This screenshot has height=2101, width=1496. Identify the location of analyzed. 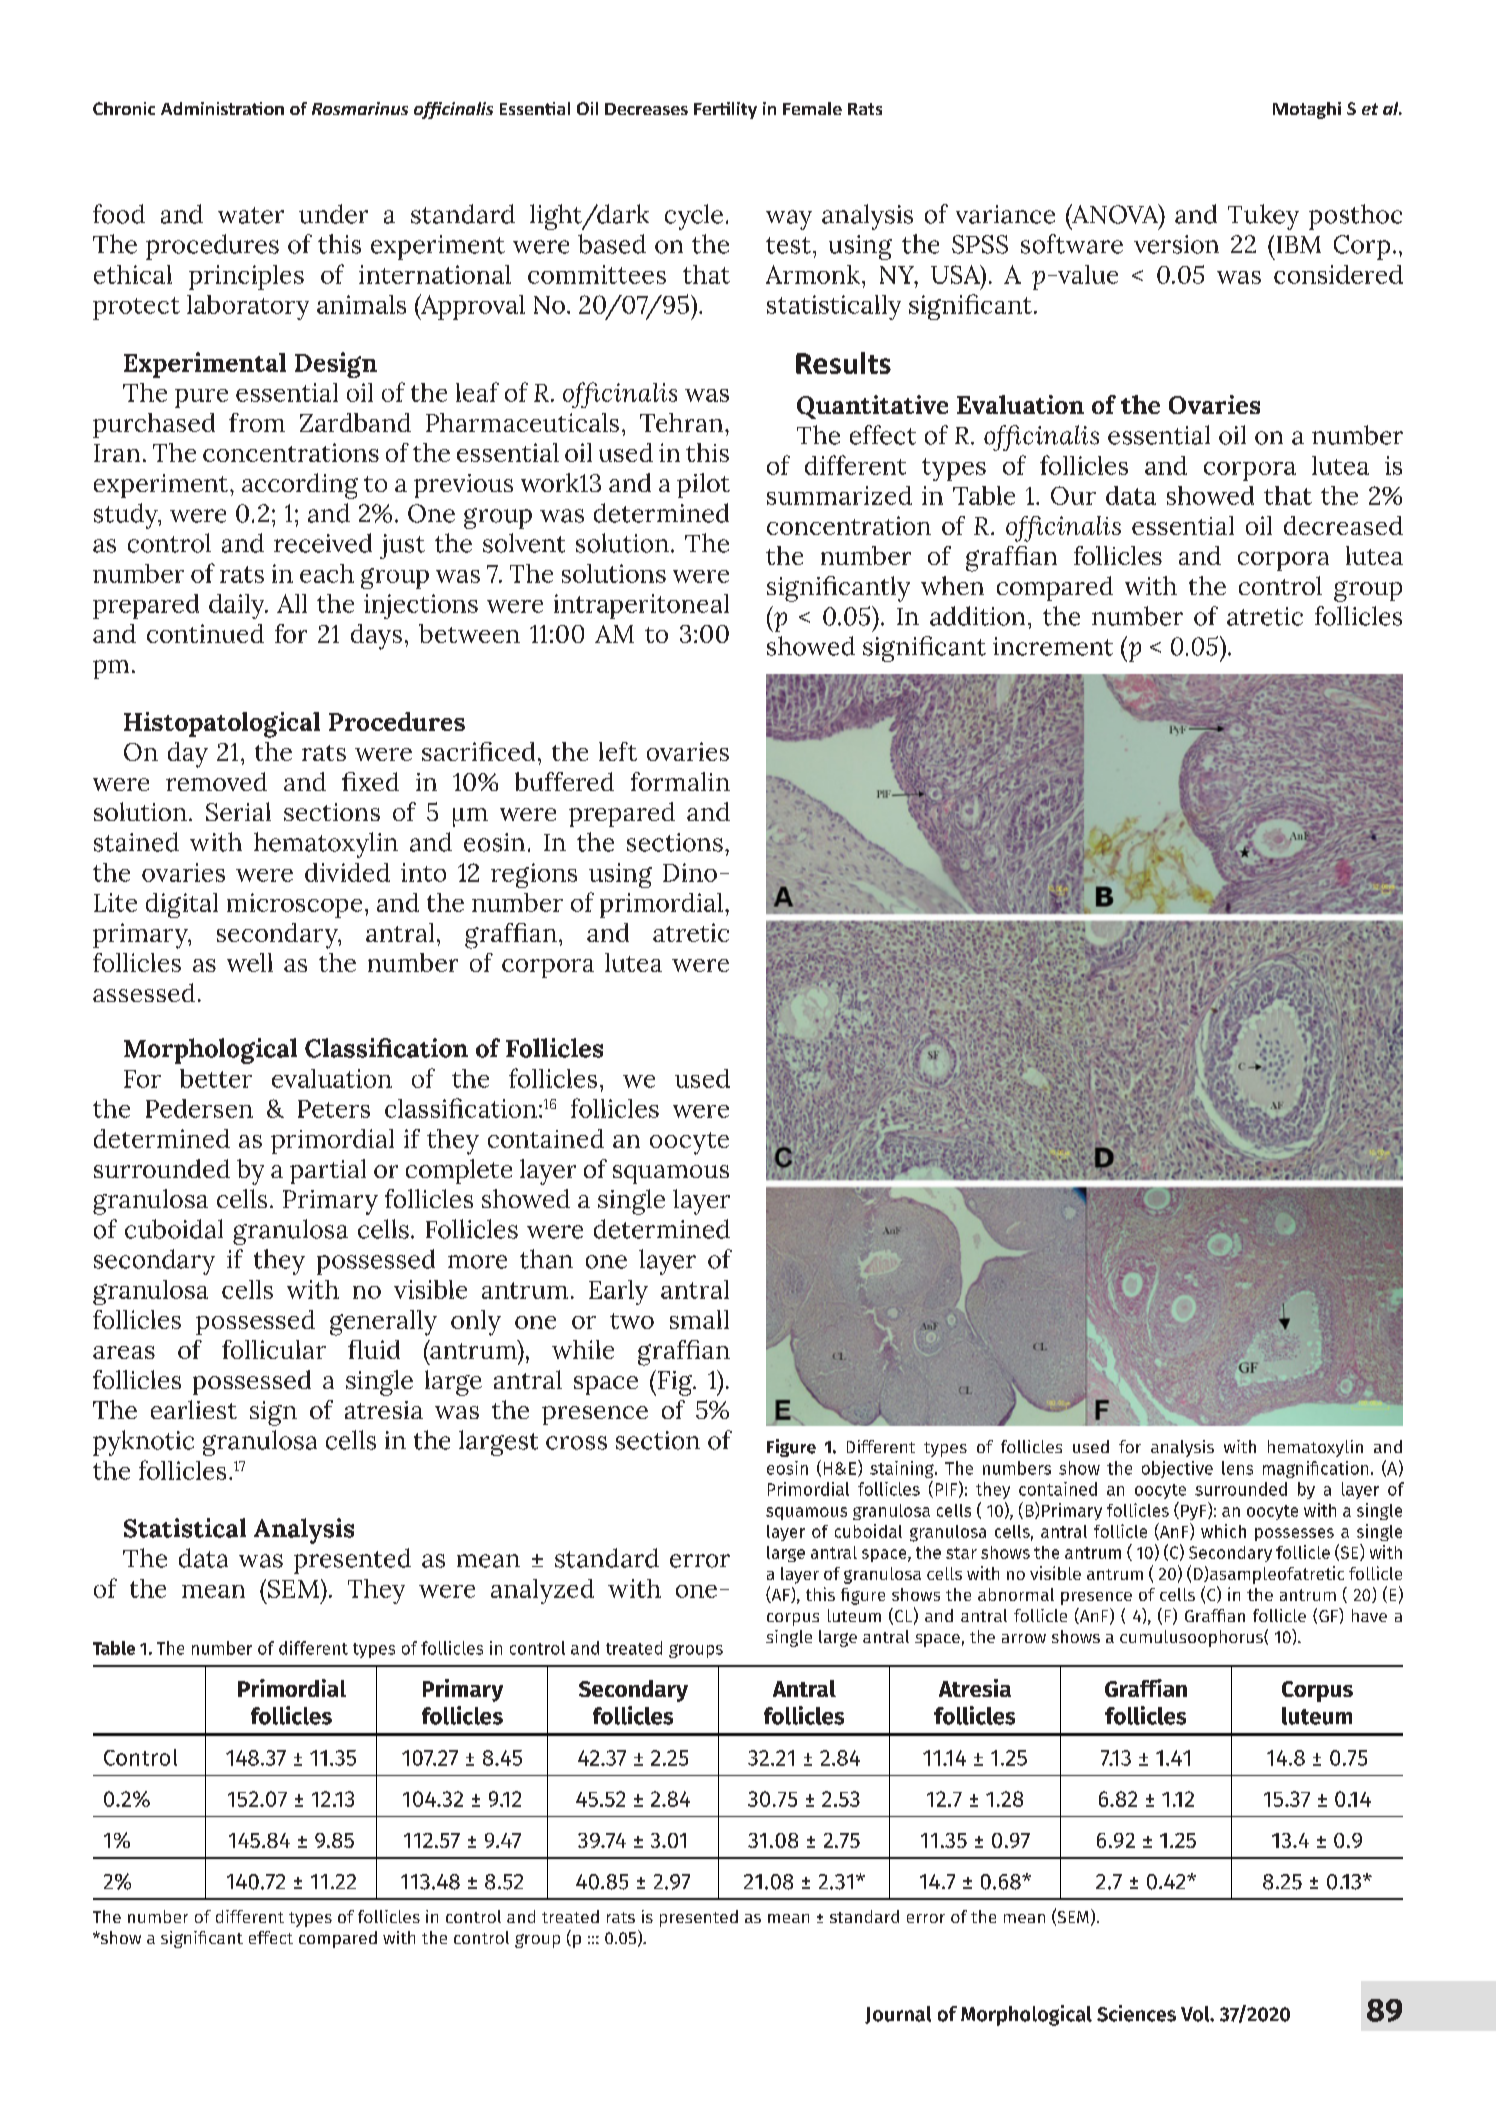
(542, 1591).
